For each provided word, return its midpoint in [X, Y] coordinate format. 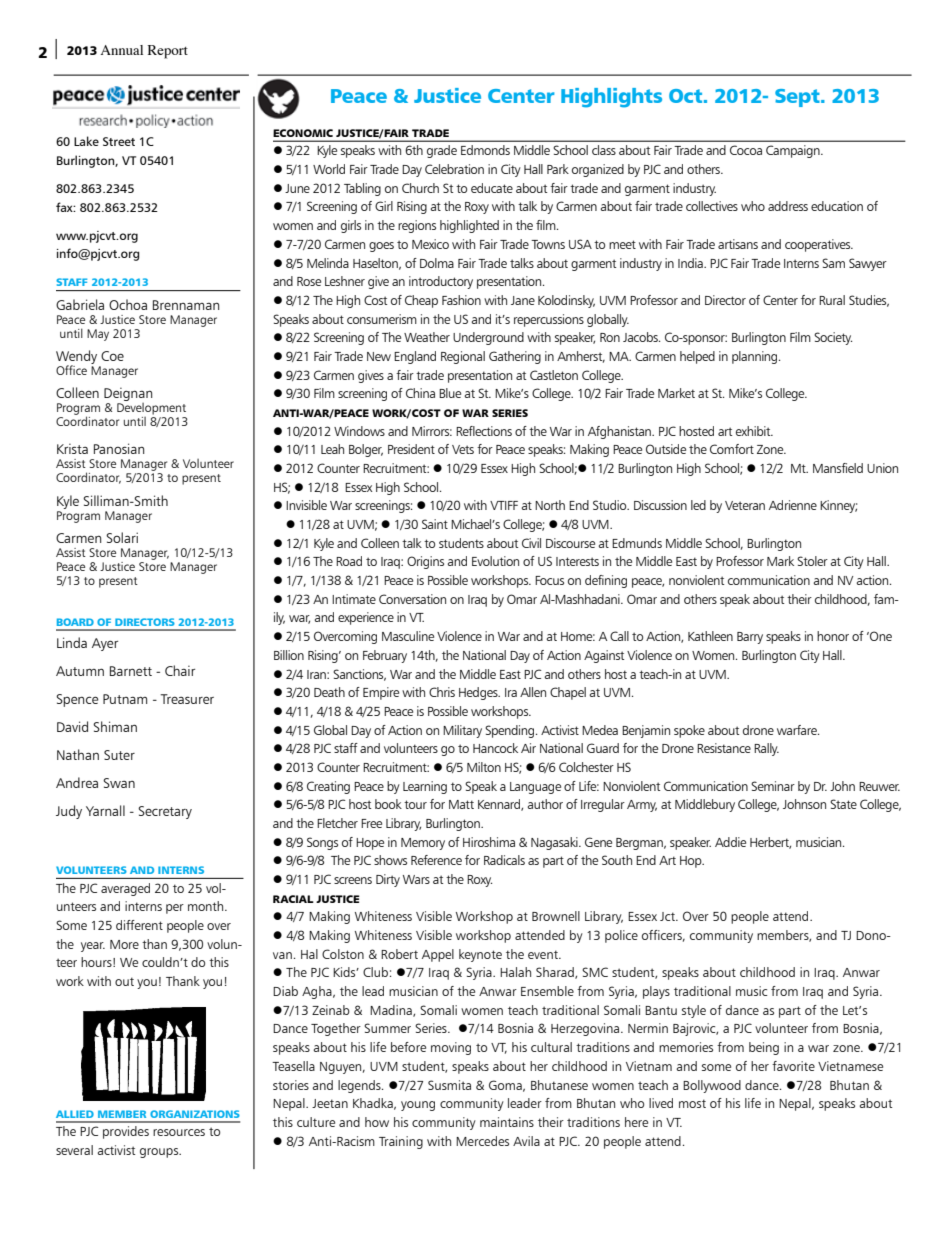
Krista [72, 448]
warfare [798, 730]
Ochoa [128, 304]
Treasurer [187, 699]
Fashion [461, 300]
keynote [480, 955]
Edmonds [485, 150]
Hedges [479, 693]
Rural [832, 300]
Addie [730, 842]
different [139, 925]
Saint [435, 524]
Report [168, 52]
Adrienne [793, 505]
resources [179, 1132]
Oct [687, 96]
